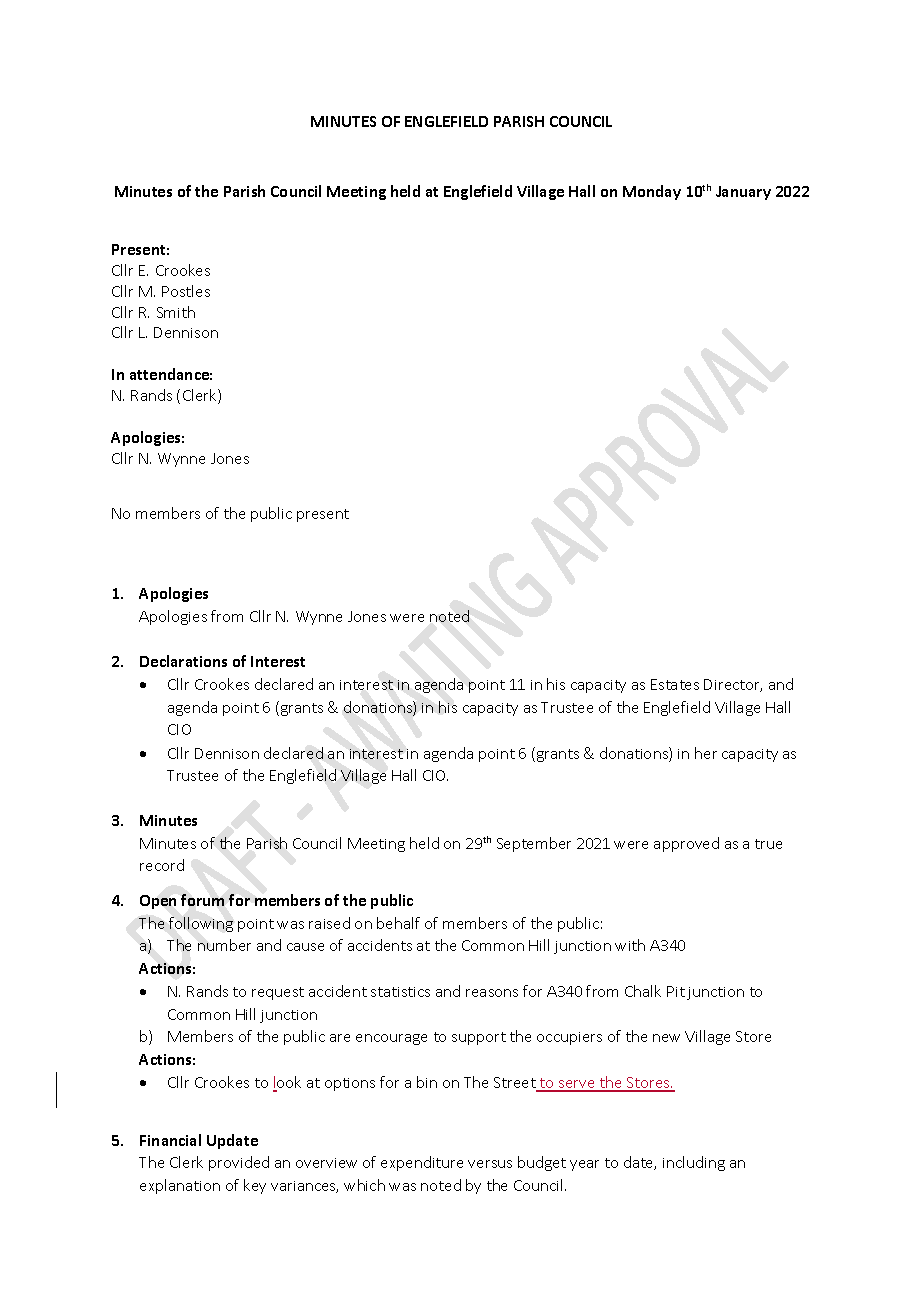 Image resolution: width=924 pixels, height=1308 pixels. What do you see at coordinates (694, 1163) in the image?
I see `including` at bounding box center [694, 1163].
